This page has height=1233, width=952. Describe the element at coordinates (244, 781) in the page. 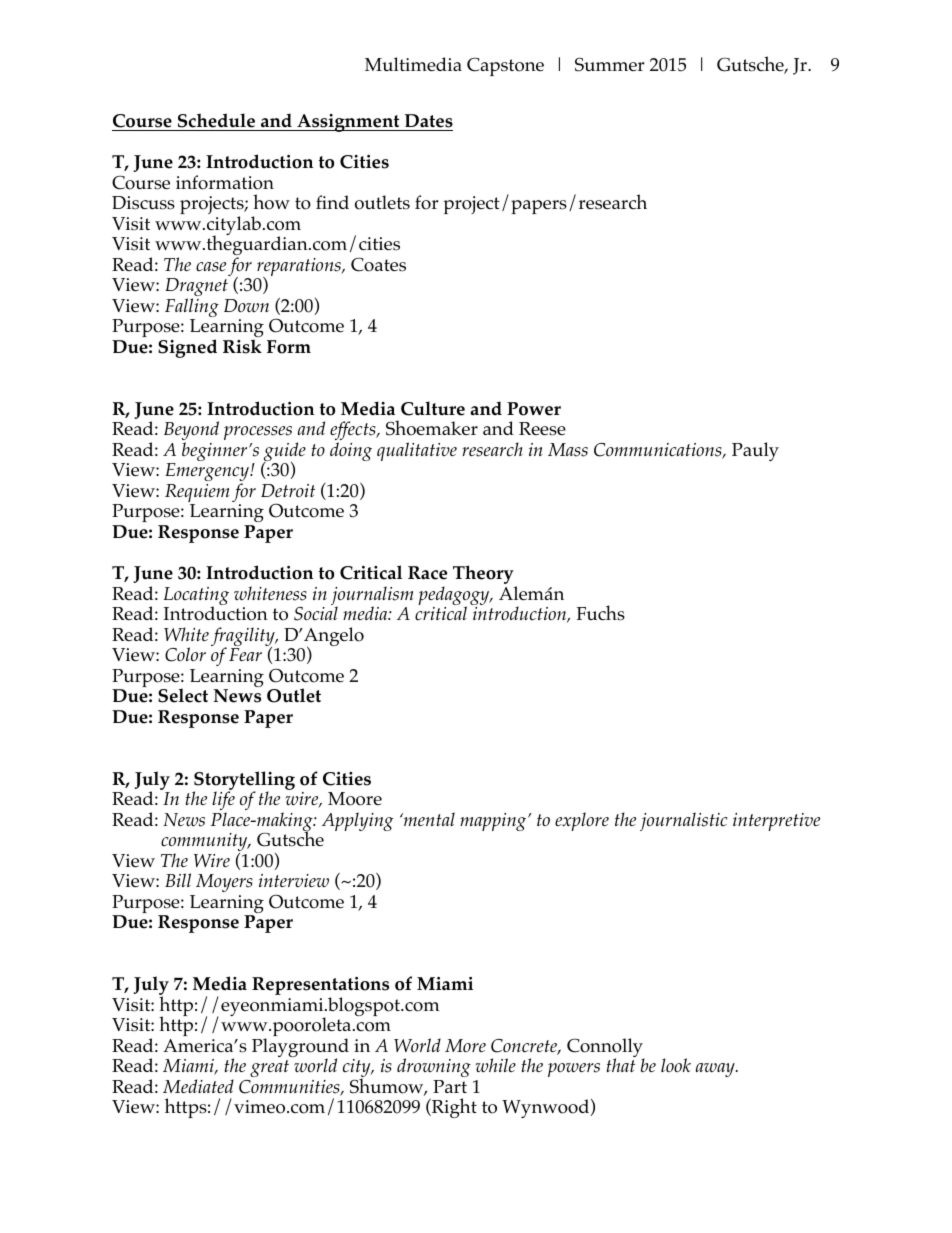

I see `Storytelling` at that location.
